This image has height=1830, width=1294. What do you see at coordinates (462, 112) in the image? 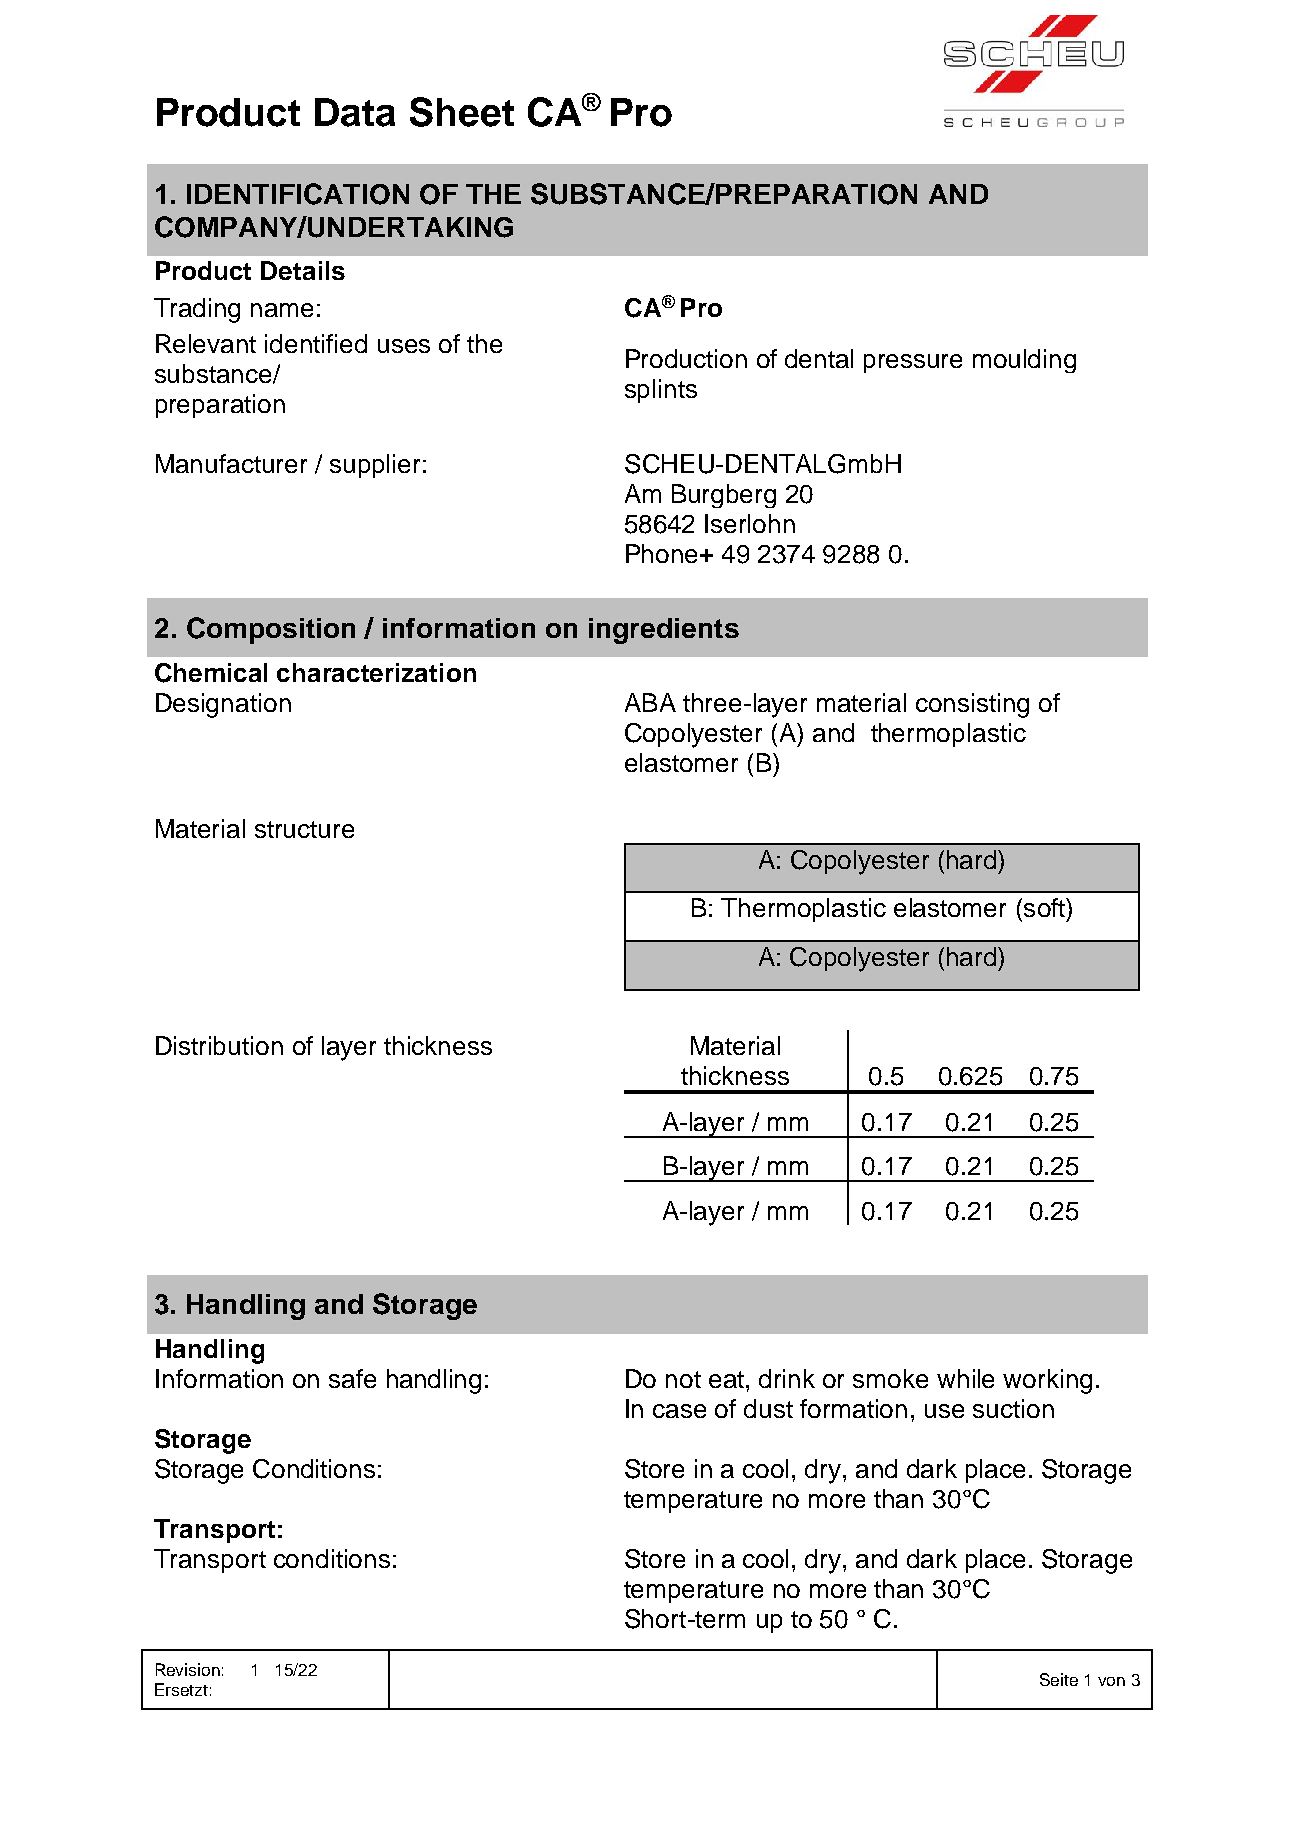
I see `Sheet` at bounding box center [462, 112].
